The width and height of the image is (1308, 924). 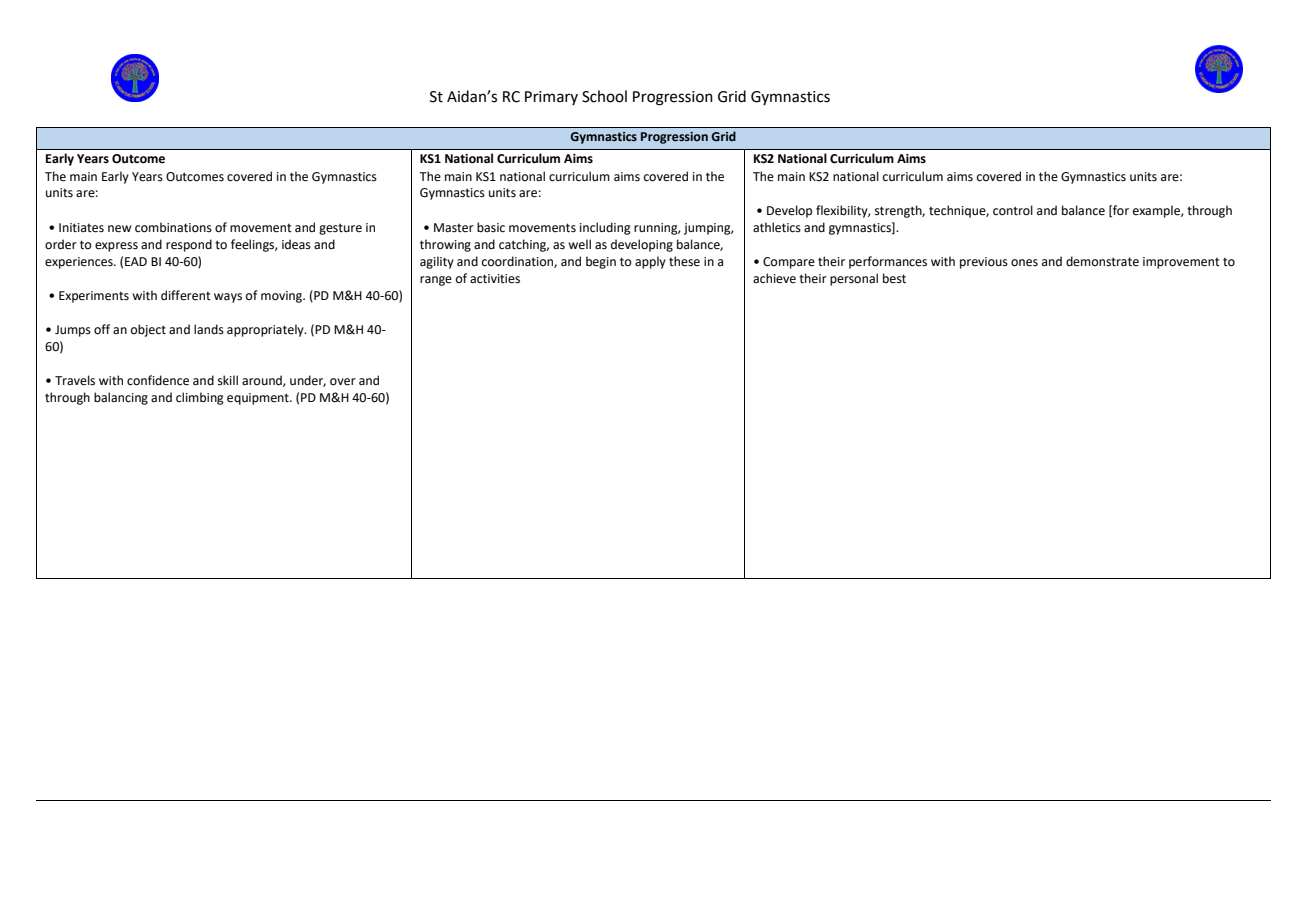 What do you see at coordinates (604, 96) in the image?
I see `School` at bounding box center [604, 96].
